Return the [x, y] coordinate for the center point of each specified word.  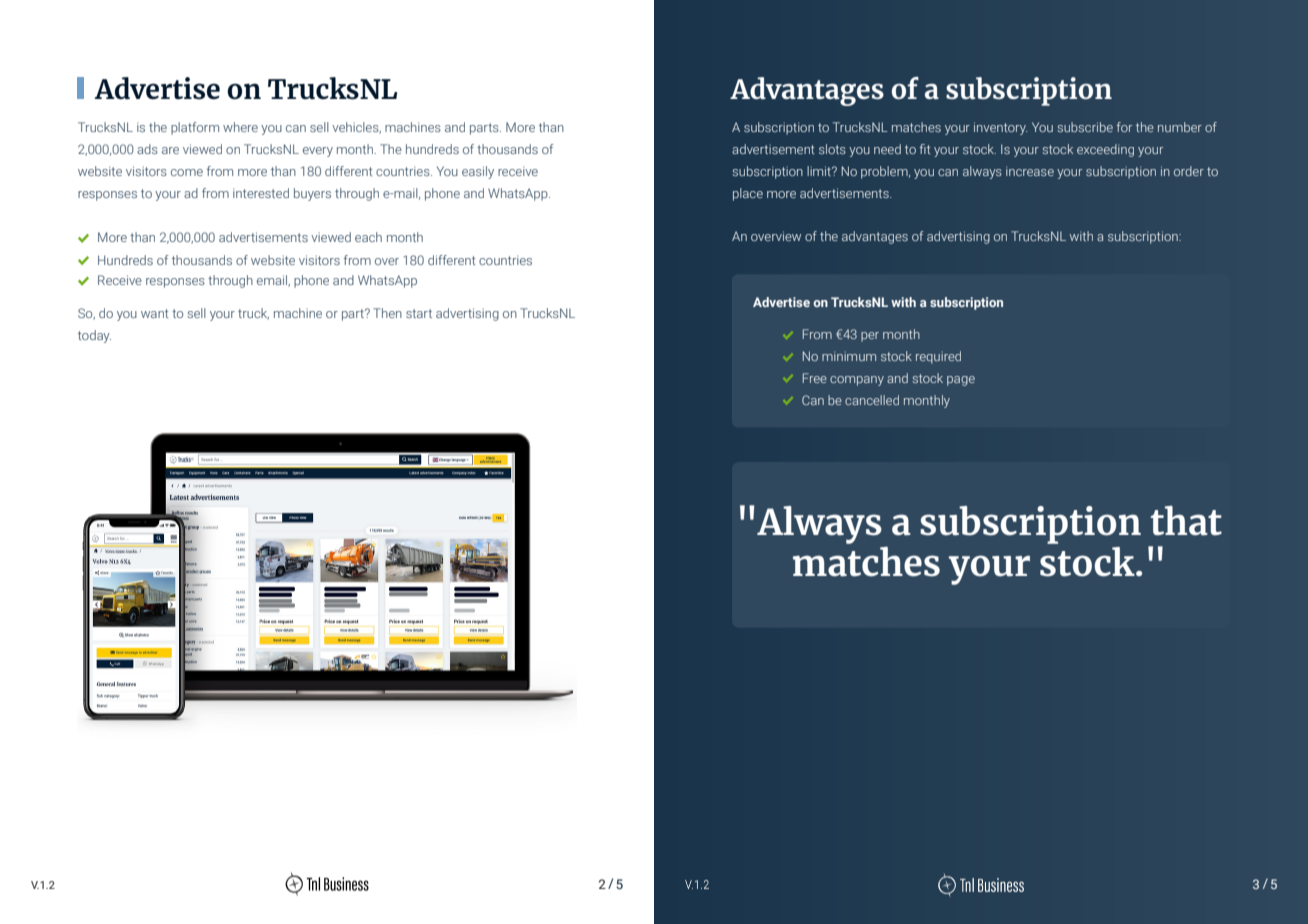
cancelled [872, 400]
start [419, 313]
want [154, 313]
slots [832, 149]
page [961, 381]
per [870, 337]
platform [195, 128]
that [1186, 521]
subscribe [1085, 127]
